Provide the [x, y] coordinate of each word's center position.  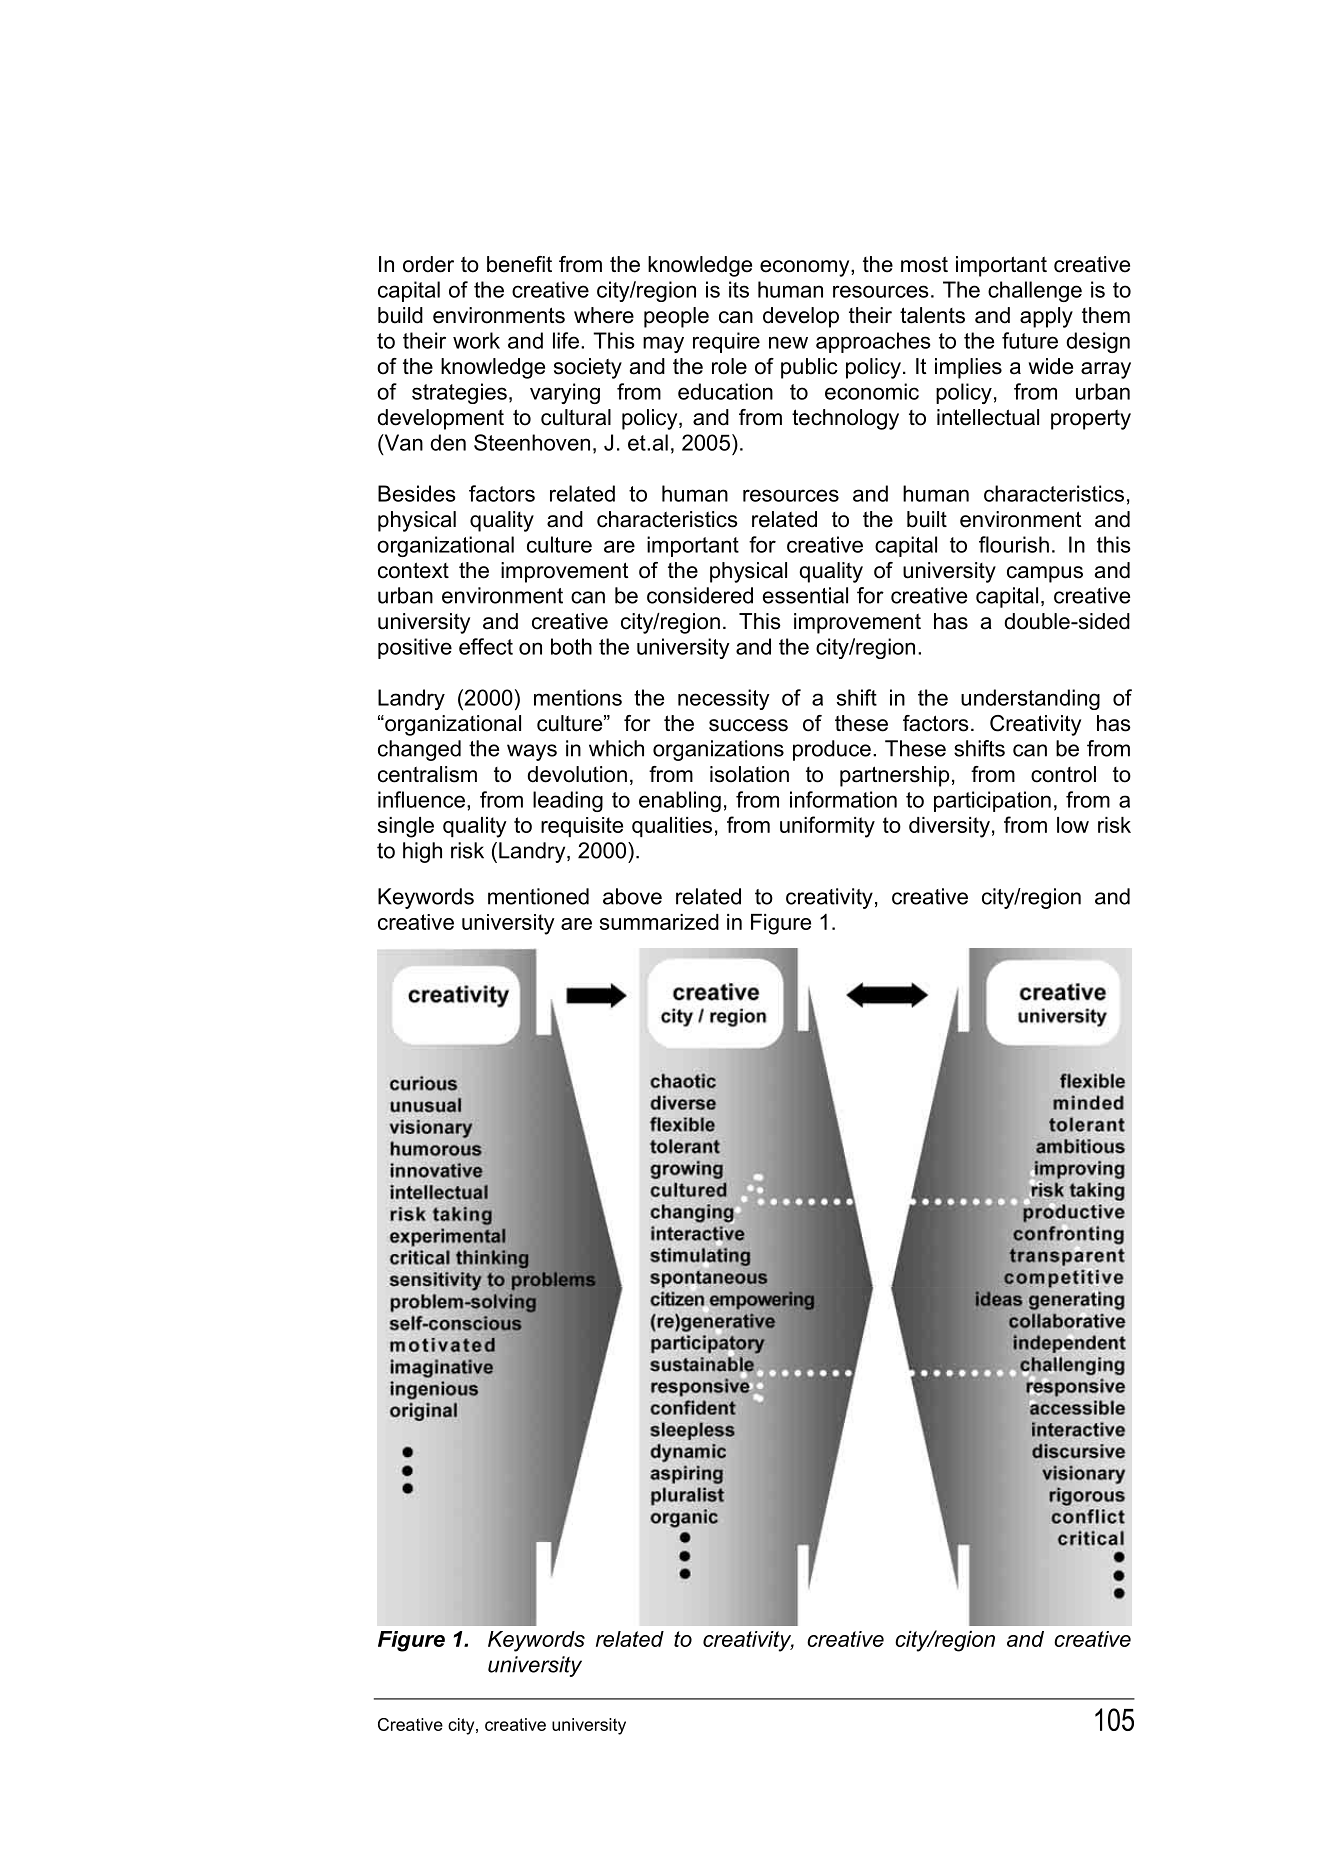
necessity [724, 699]
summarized [659, 922]
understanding [1030, 699]
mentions [578, 697]
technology [845, 419]
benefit [519, 264]
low [1073, 825]
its [739, 289]
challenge [1035, 291]
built [927, 519]
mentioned [538, 896]
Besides [416, 493]
